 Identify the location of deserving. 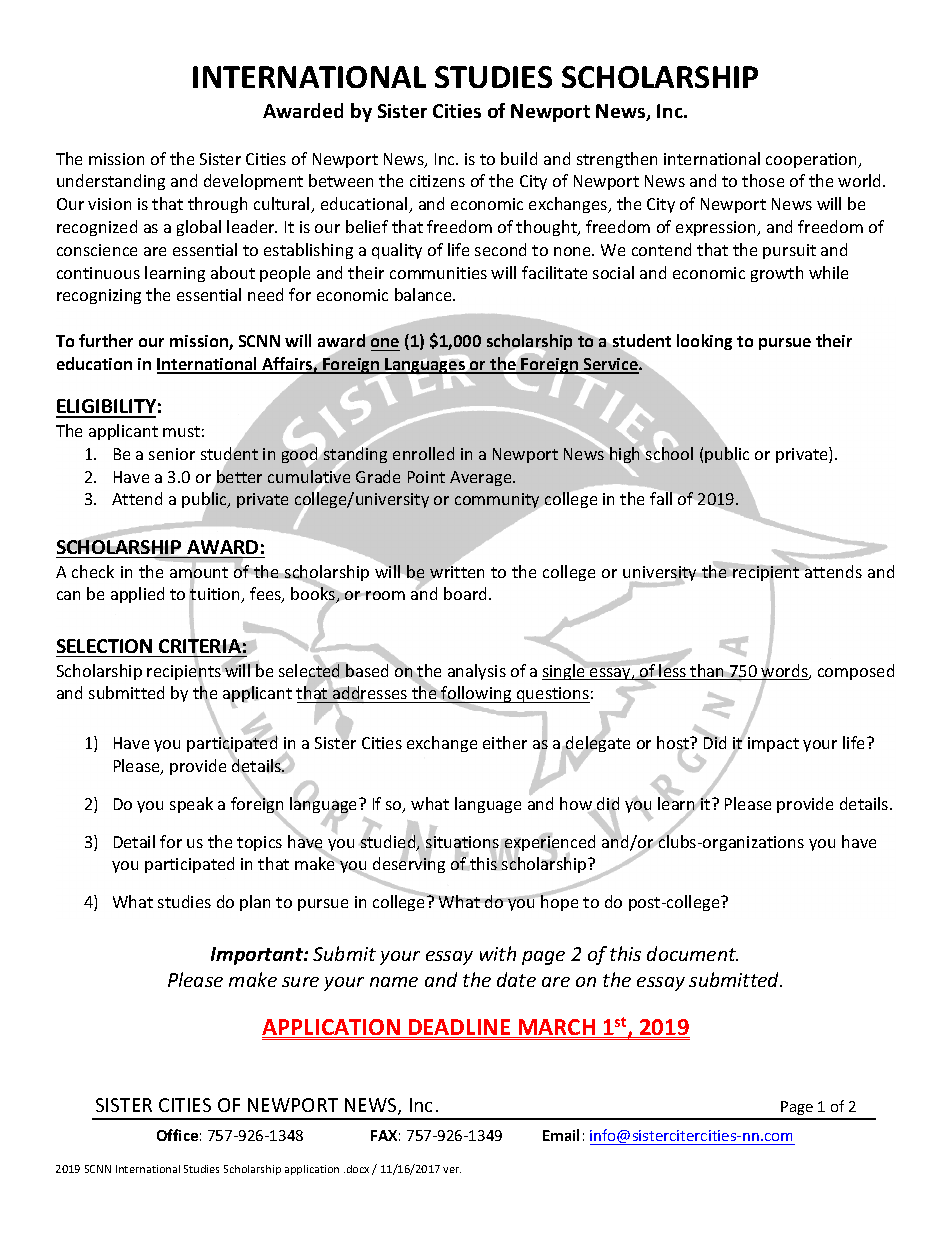
(408, 866).
